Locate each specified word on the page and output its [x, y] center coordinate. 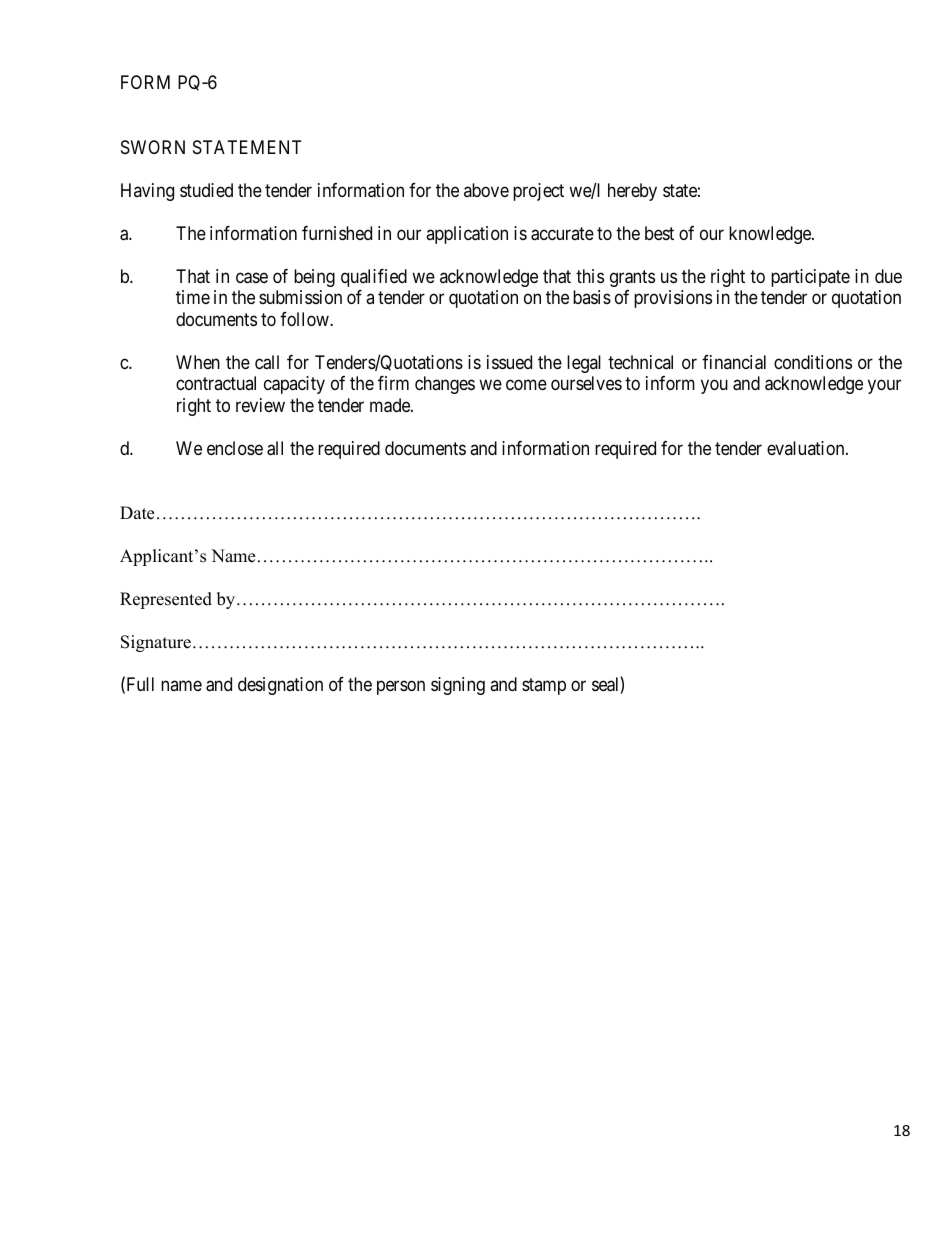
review [260, 405]
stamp [544, 686]
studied [206, 190]
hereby [632, 192]
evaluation [807, 448]
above [486, 190]
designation [280, 686]
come [526, 385]
